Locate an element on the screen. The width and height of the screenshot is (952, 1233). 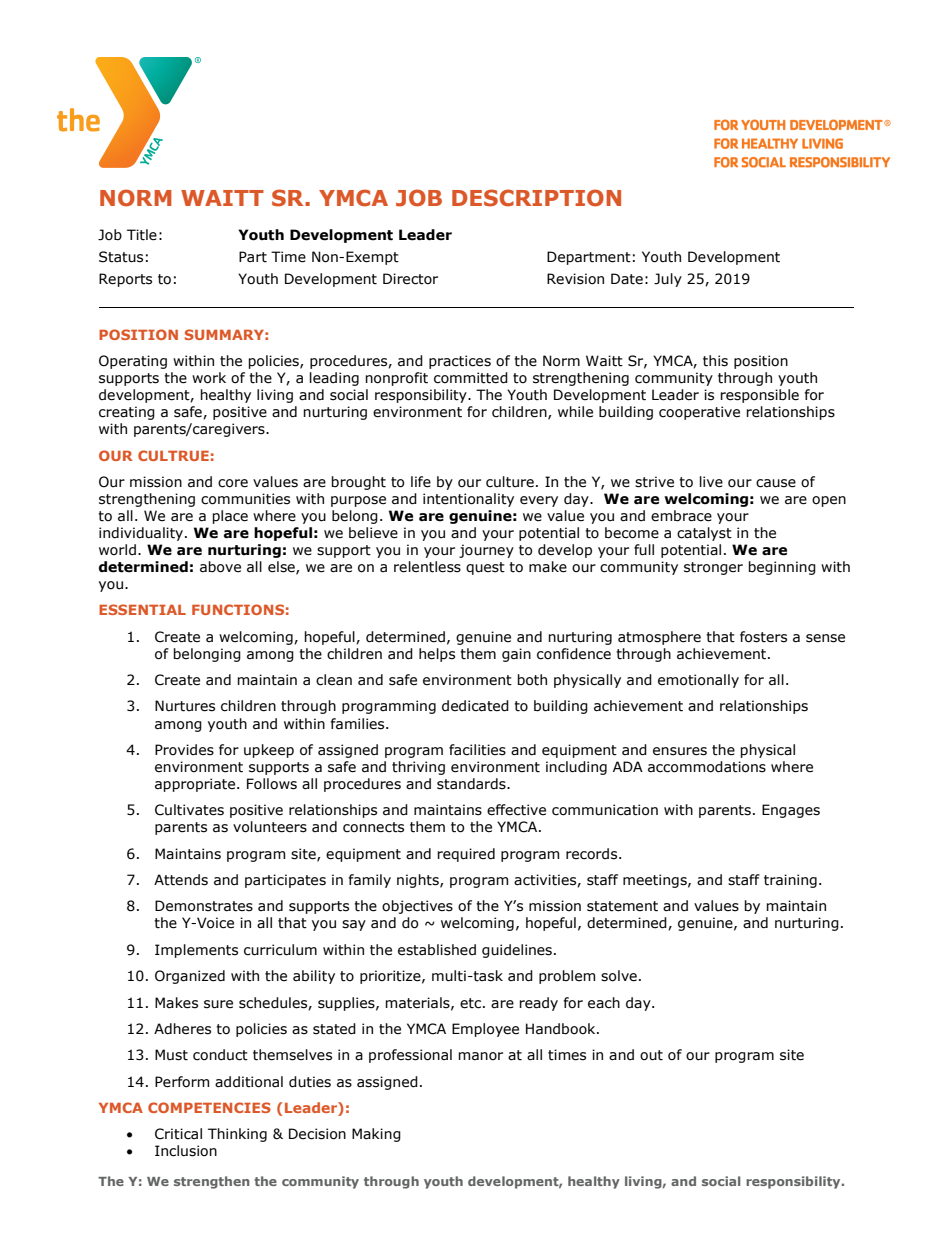
DESCRIPTION is located at coordinates (536, 198).
